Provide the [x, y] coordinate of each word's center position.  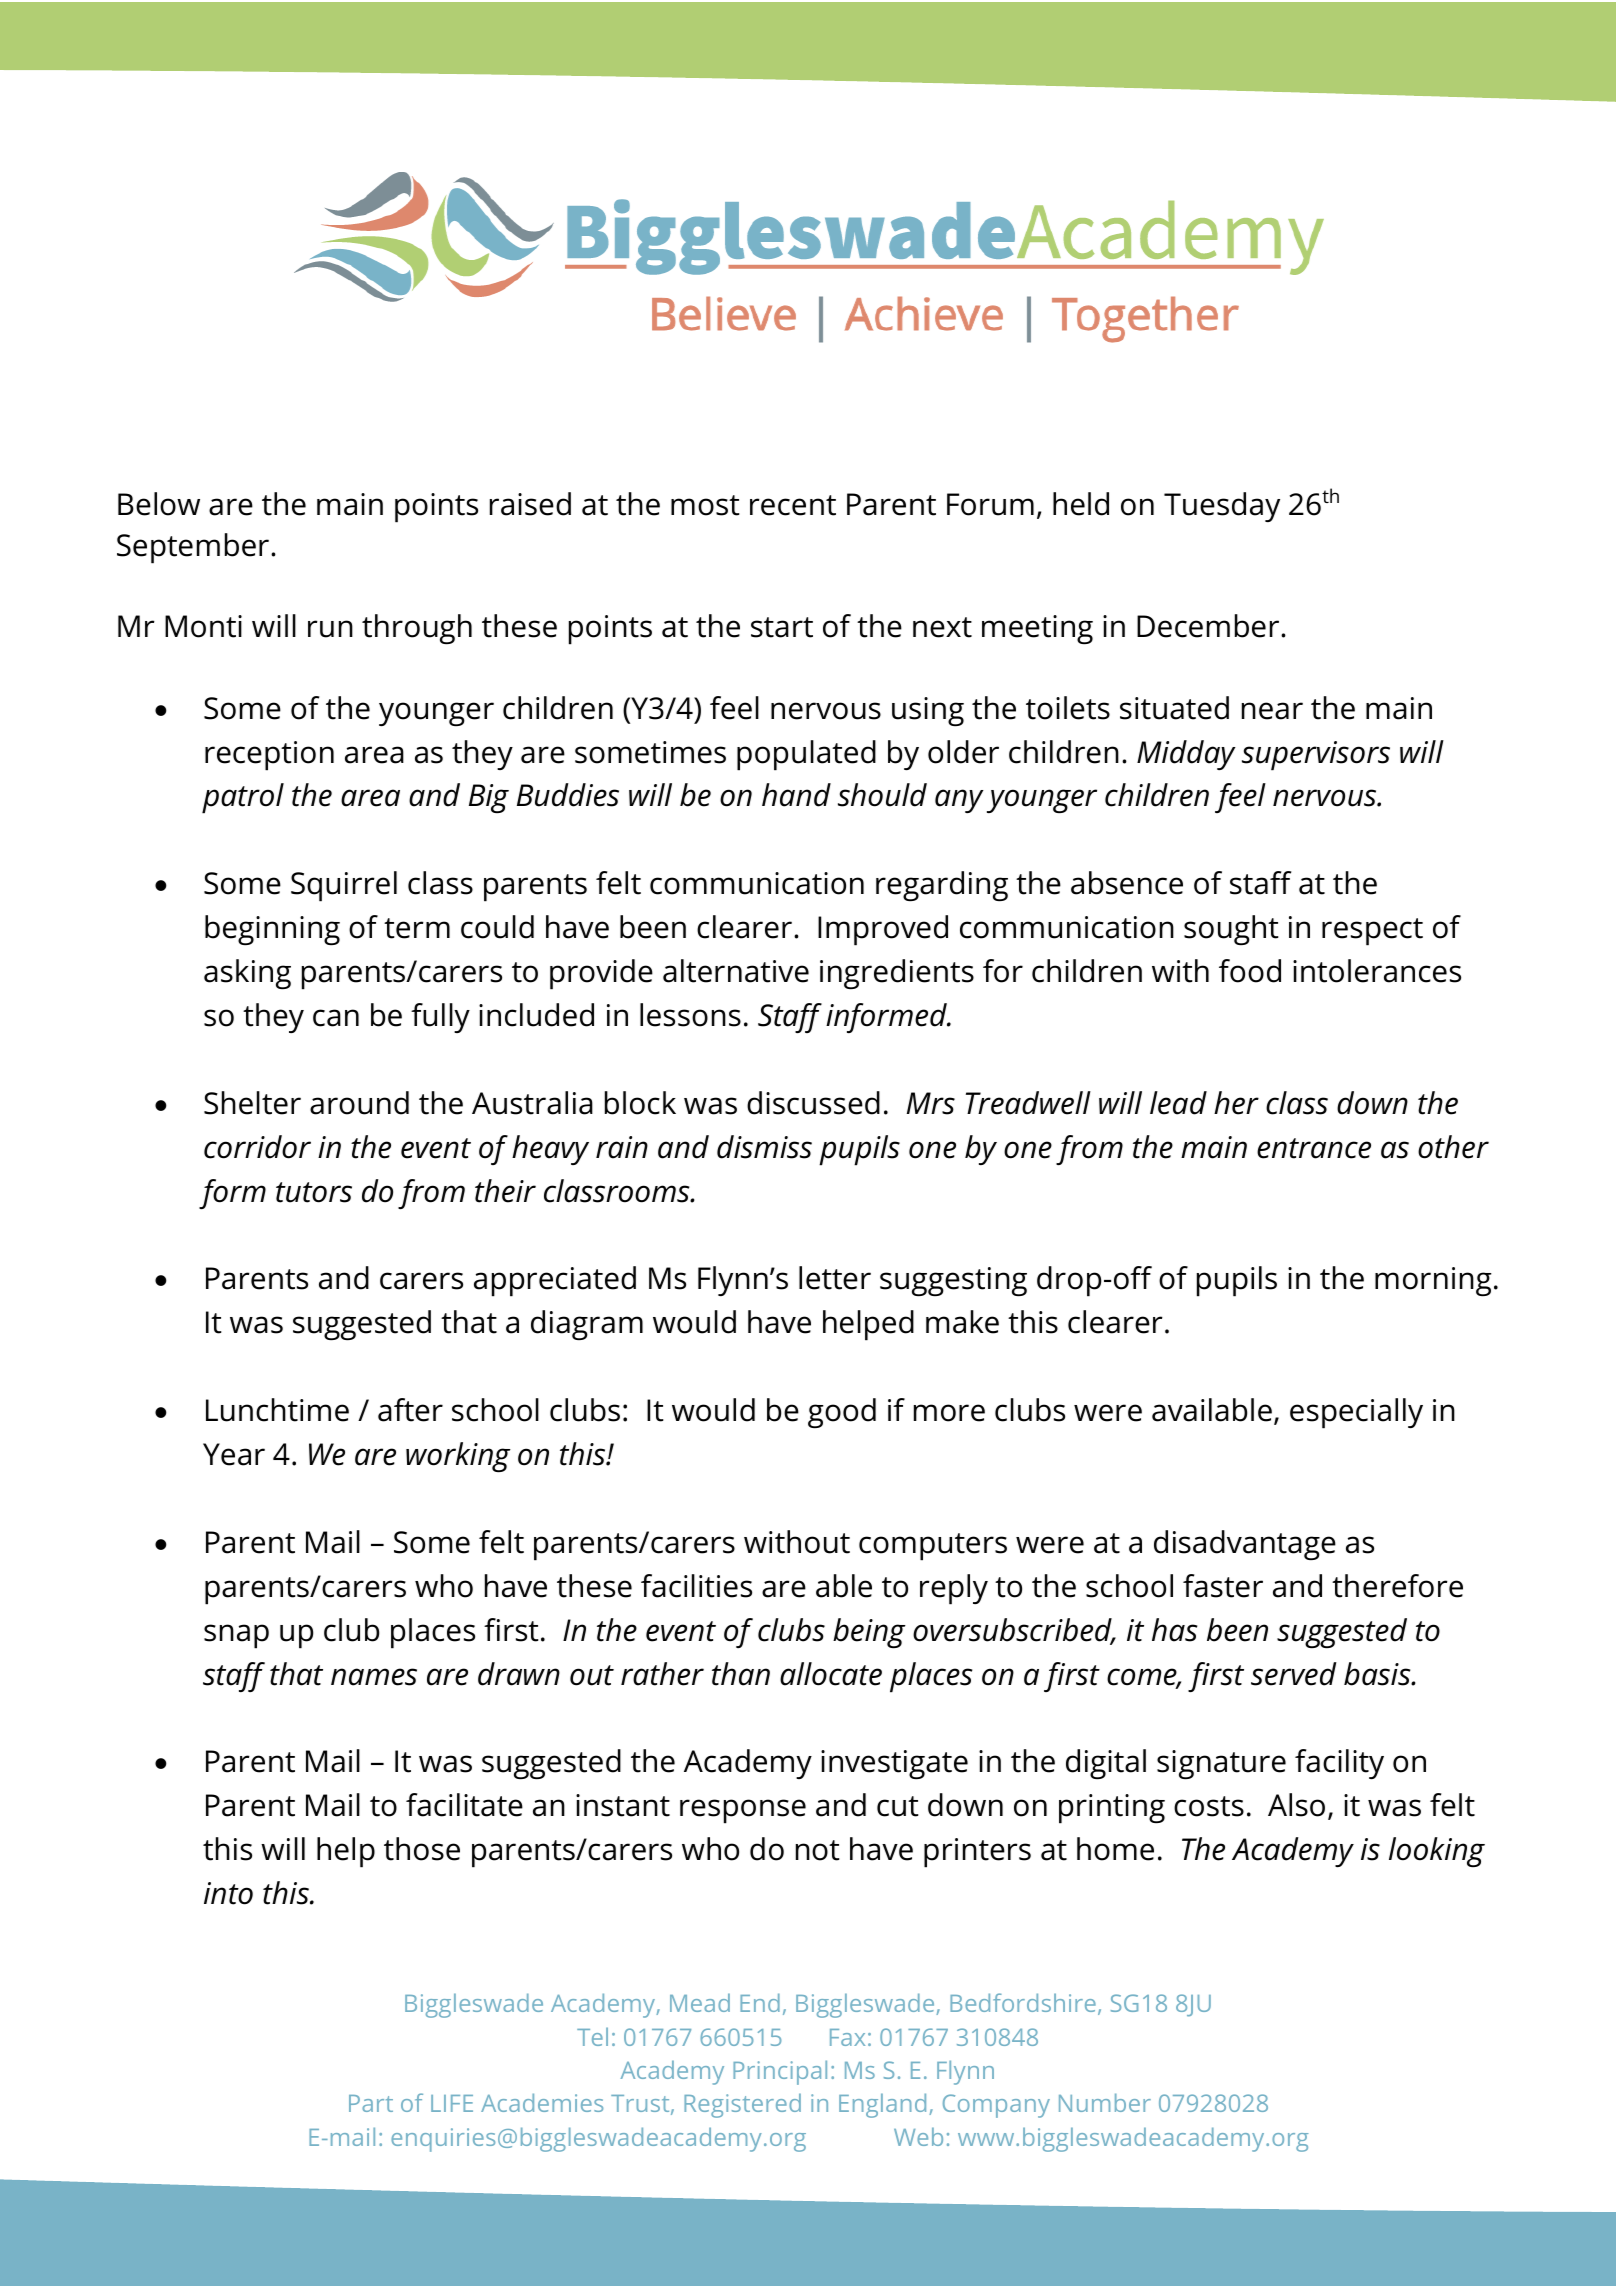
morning [1433, 1282]
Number [1105, 2102]
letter [835, 1278]
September [194, 548]
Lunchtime [277, 1410]
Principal [780, 2072]
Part [371, 2103]
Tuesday [1222, 507]
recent [793, 505]
